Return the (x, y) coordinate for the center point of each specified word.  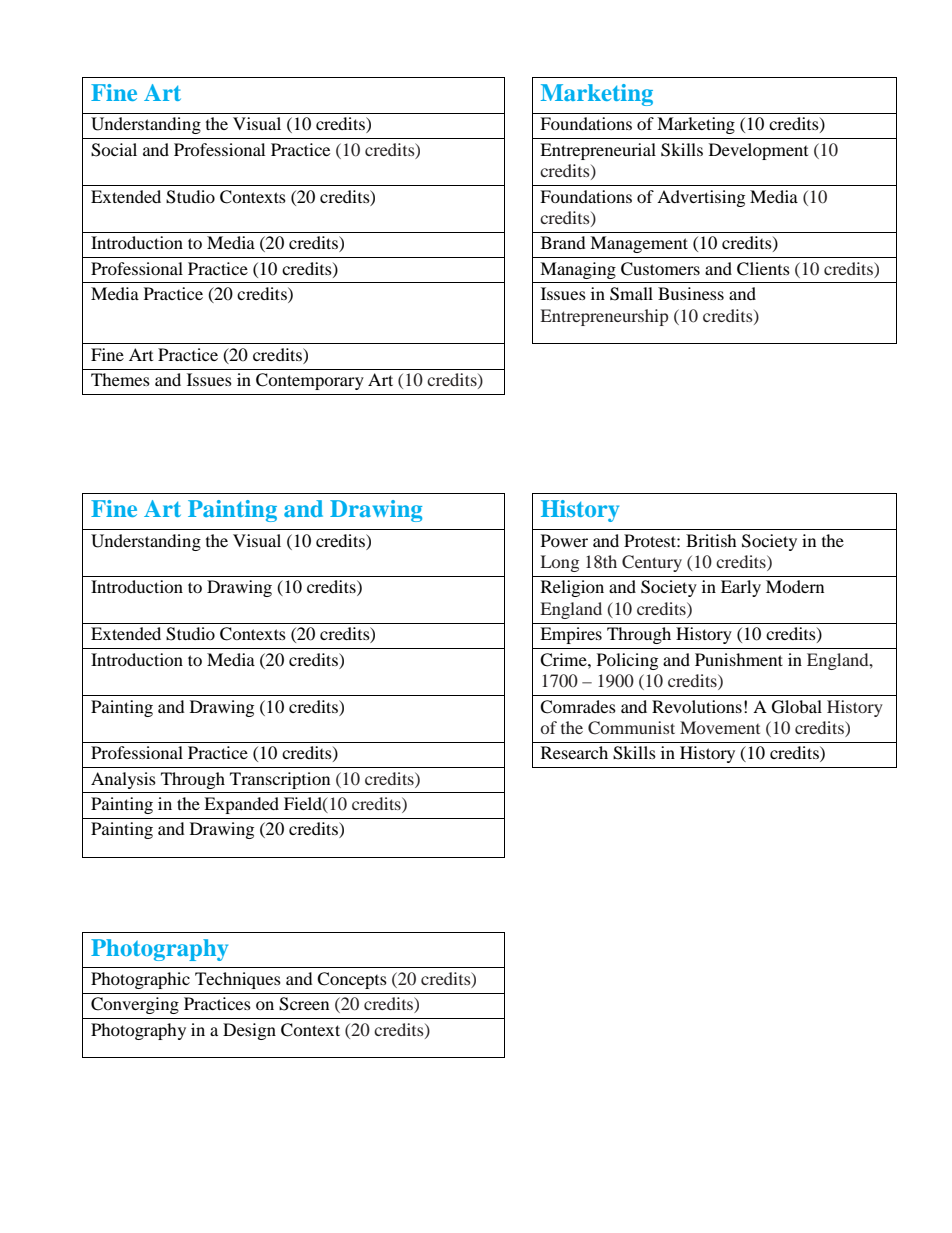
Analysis (123, 780)
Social (114, 150)
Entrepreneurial (598, 151)
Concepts (352, 980)
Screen (304, 1004)
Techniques (238, 980)
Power (564, 540)
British (711, 540)
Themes (120, 379)
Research (574, 752)
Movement (720, 727)
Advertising (701, 198)
